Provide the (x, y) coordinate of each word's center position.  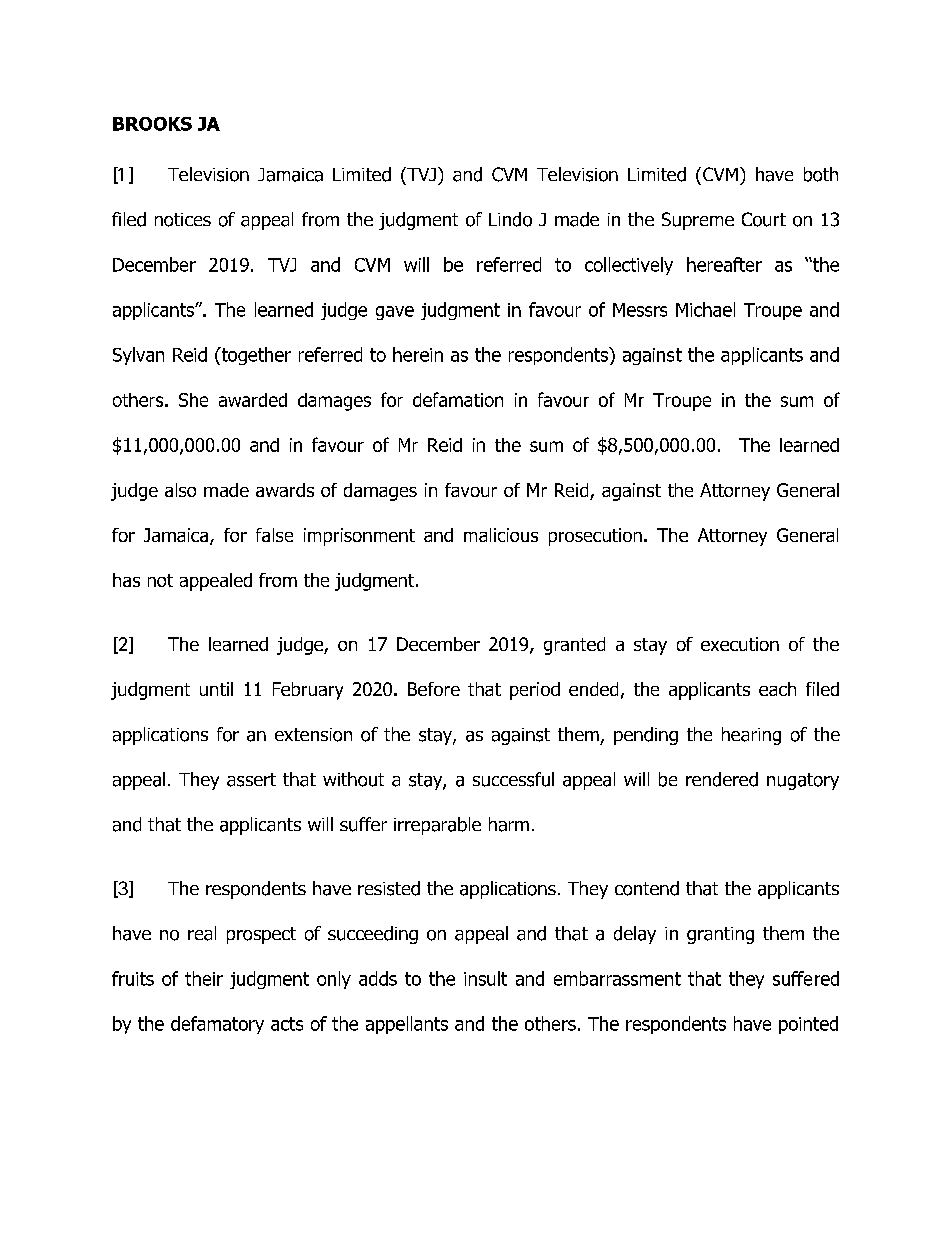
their (204, 978)
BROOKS (152, 124)
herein (418, 354)
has (126, 580)
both (821, 174)
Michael (705, 309)
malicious (501, 535)
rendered (722, 779)
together (255, 356)
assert (251, 780)
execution (740, 644)
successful (513, 779)
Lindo (510, 219)
